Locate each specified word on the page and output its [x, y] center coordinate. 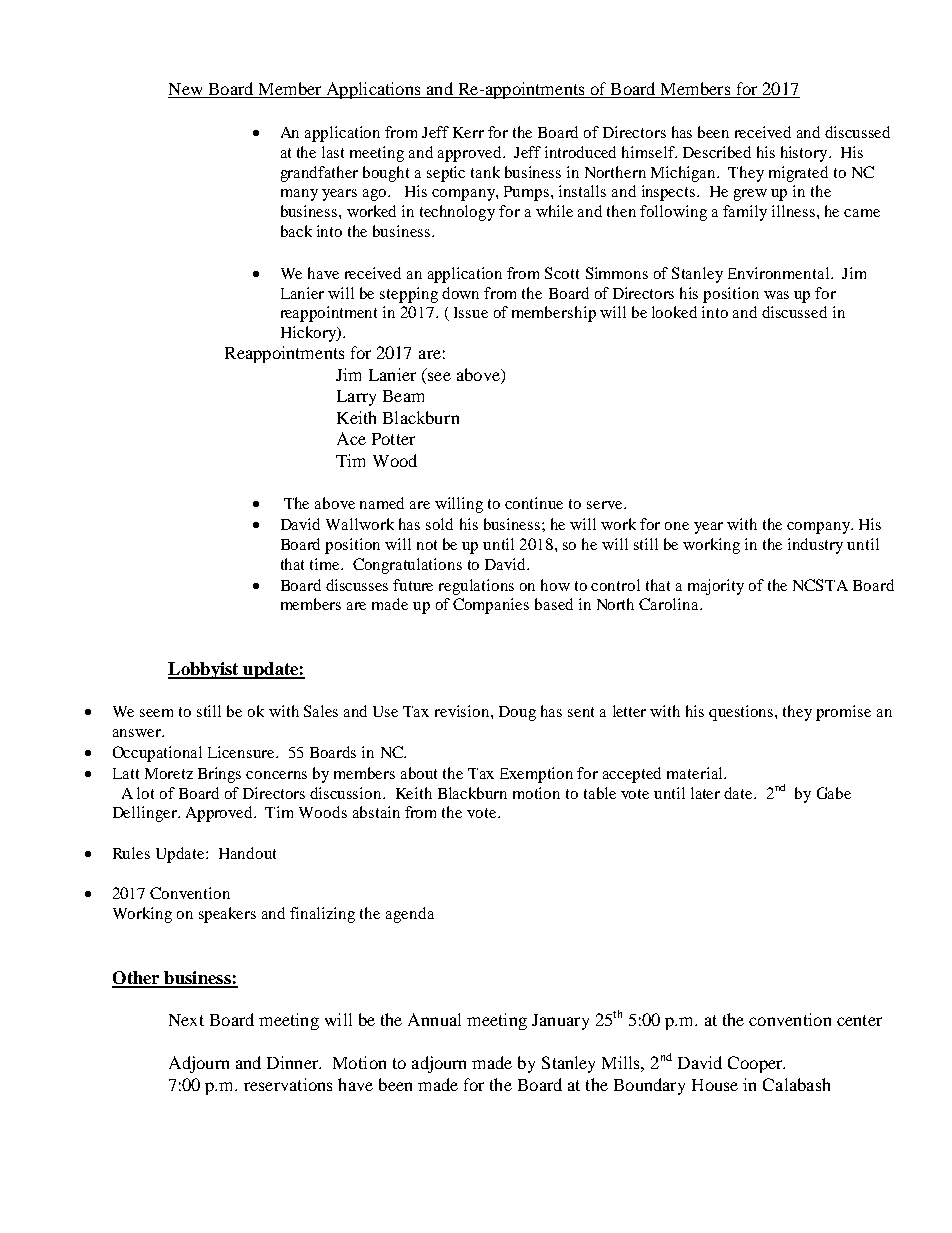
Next [186, 1020]
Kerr [468, 132]
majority [716, 587]
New [186, 90]
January [560, 1022]
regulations [476, 587]
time [326, 564]
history [805, 154]
